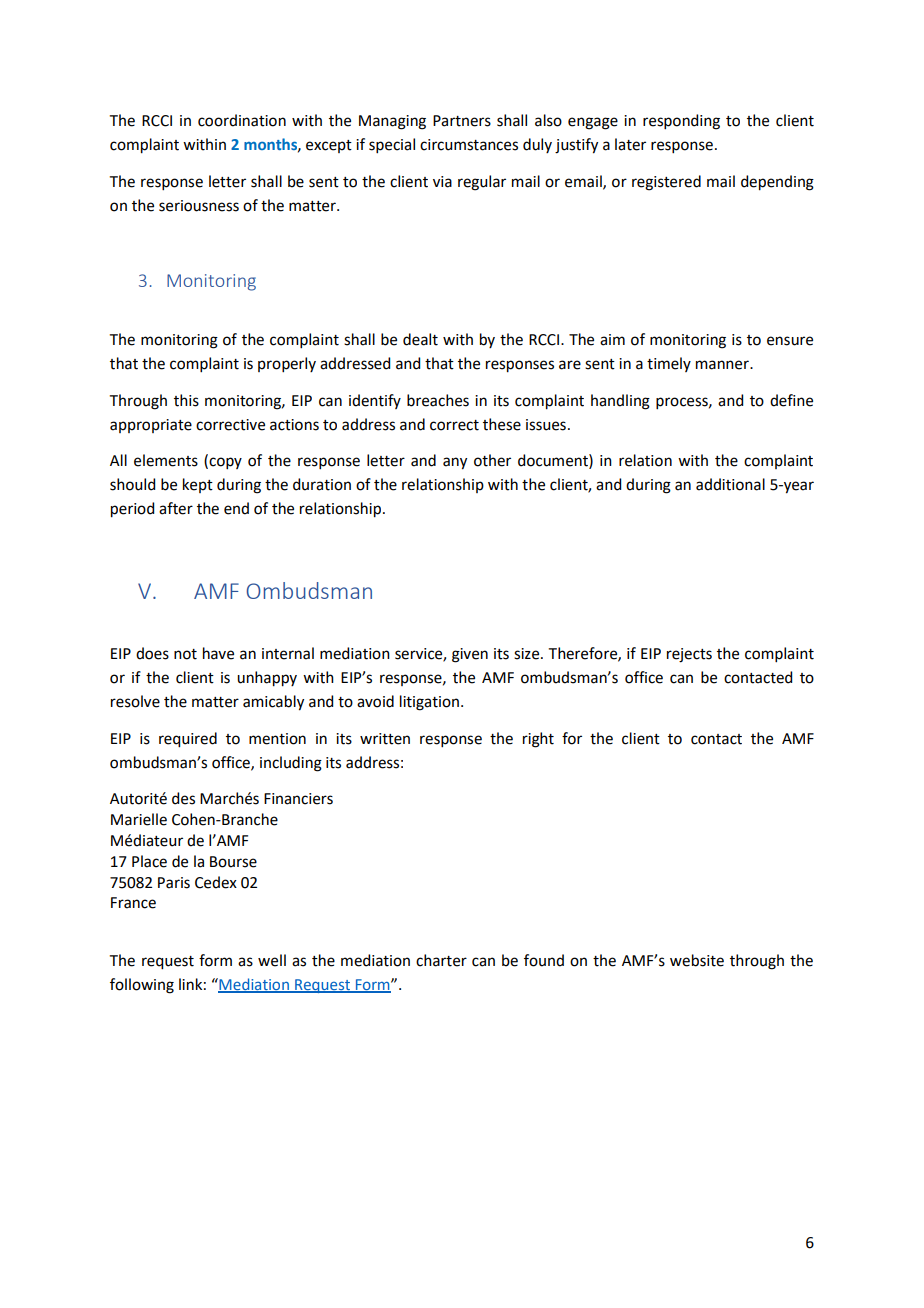 The image size is (924, 1308). What do you see at coordinates (455, 463) in the page?
I see `any` at bounding box center [455, 463].
